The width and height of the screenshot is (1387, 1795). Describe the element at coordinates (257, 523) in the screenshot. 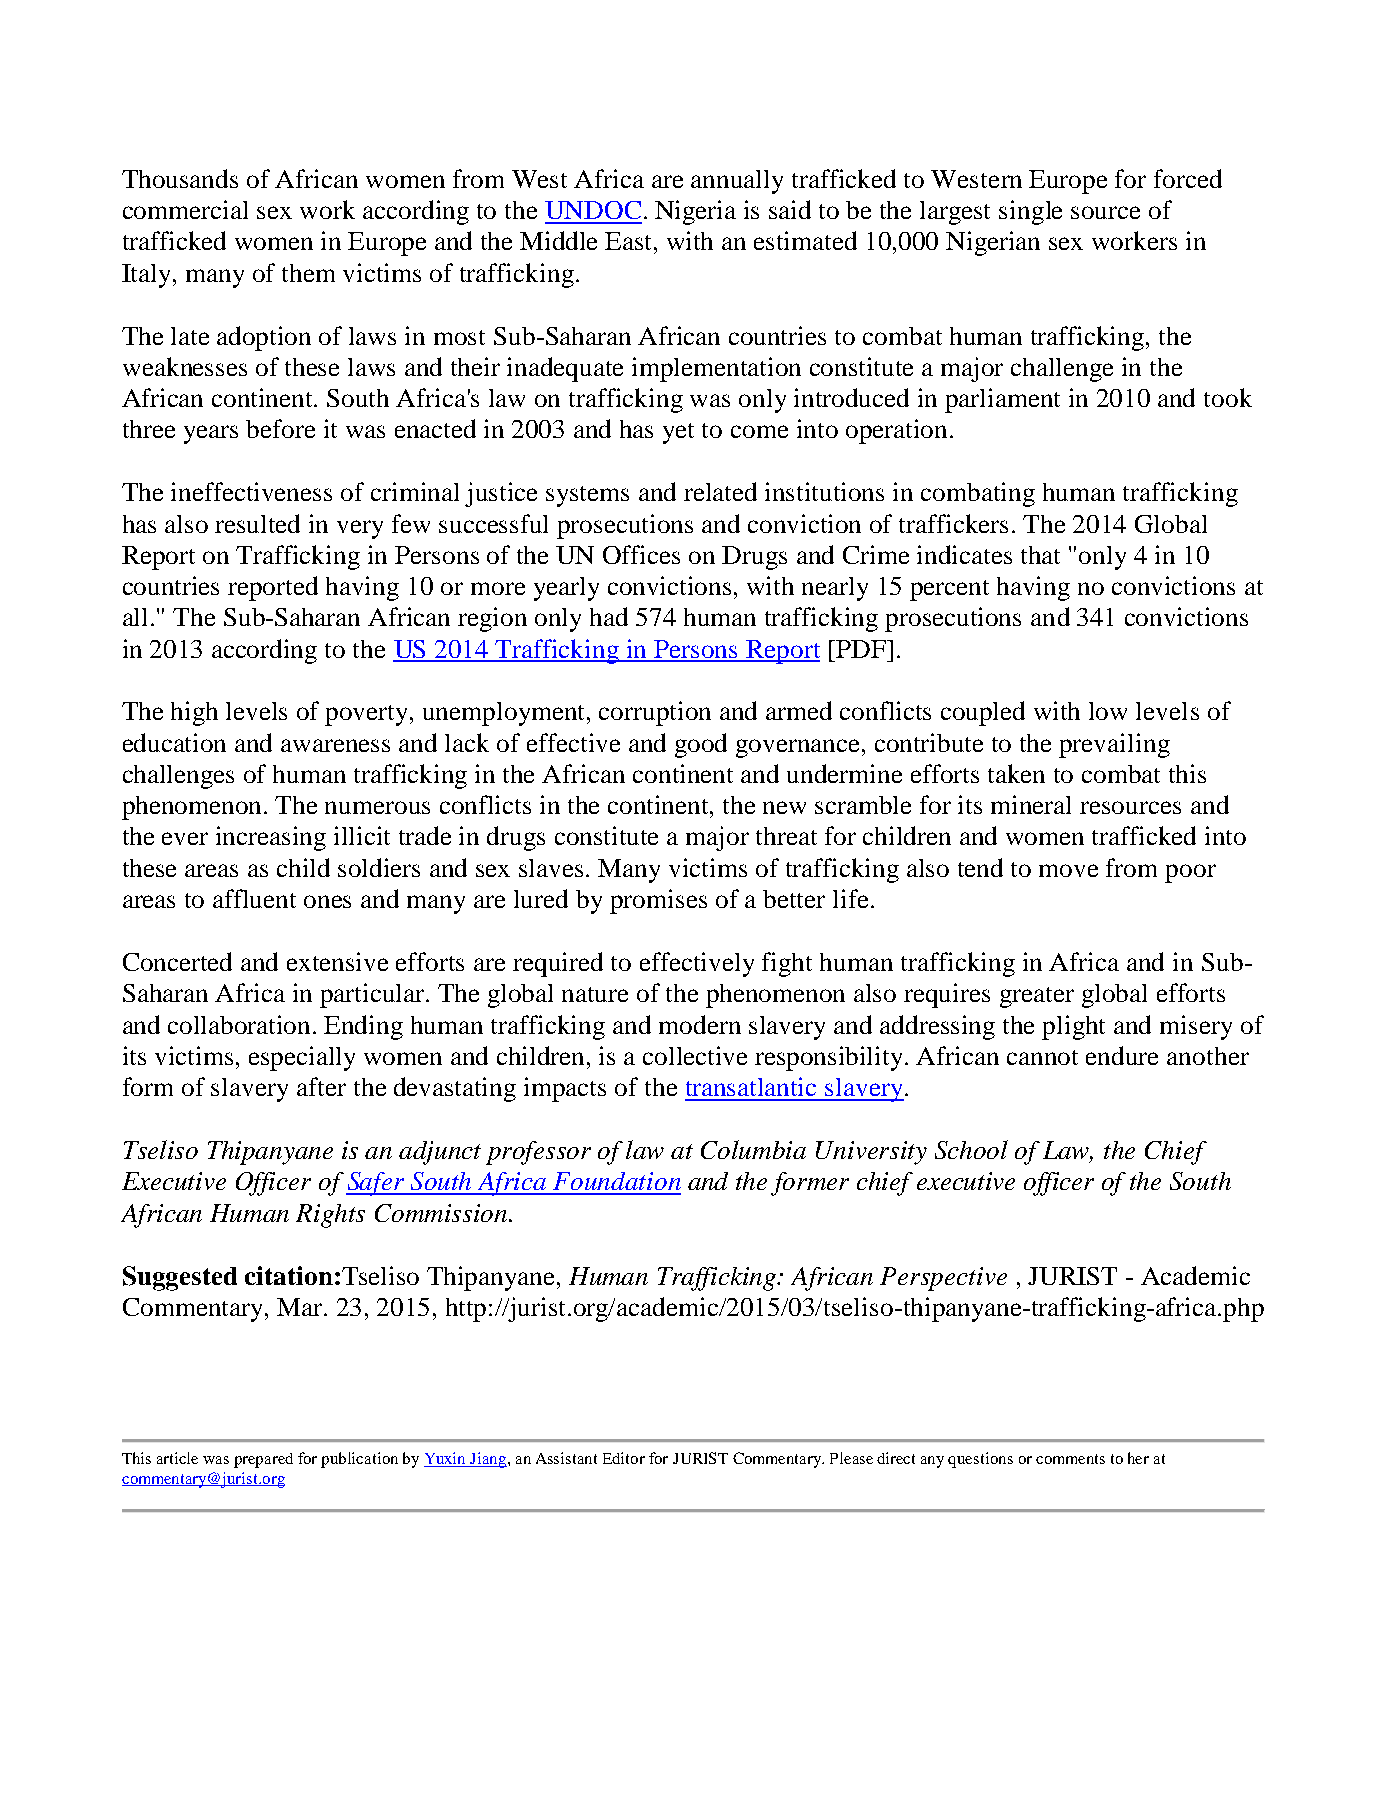

I see `resulted` at that location.
